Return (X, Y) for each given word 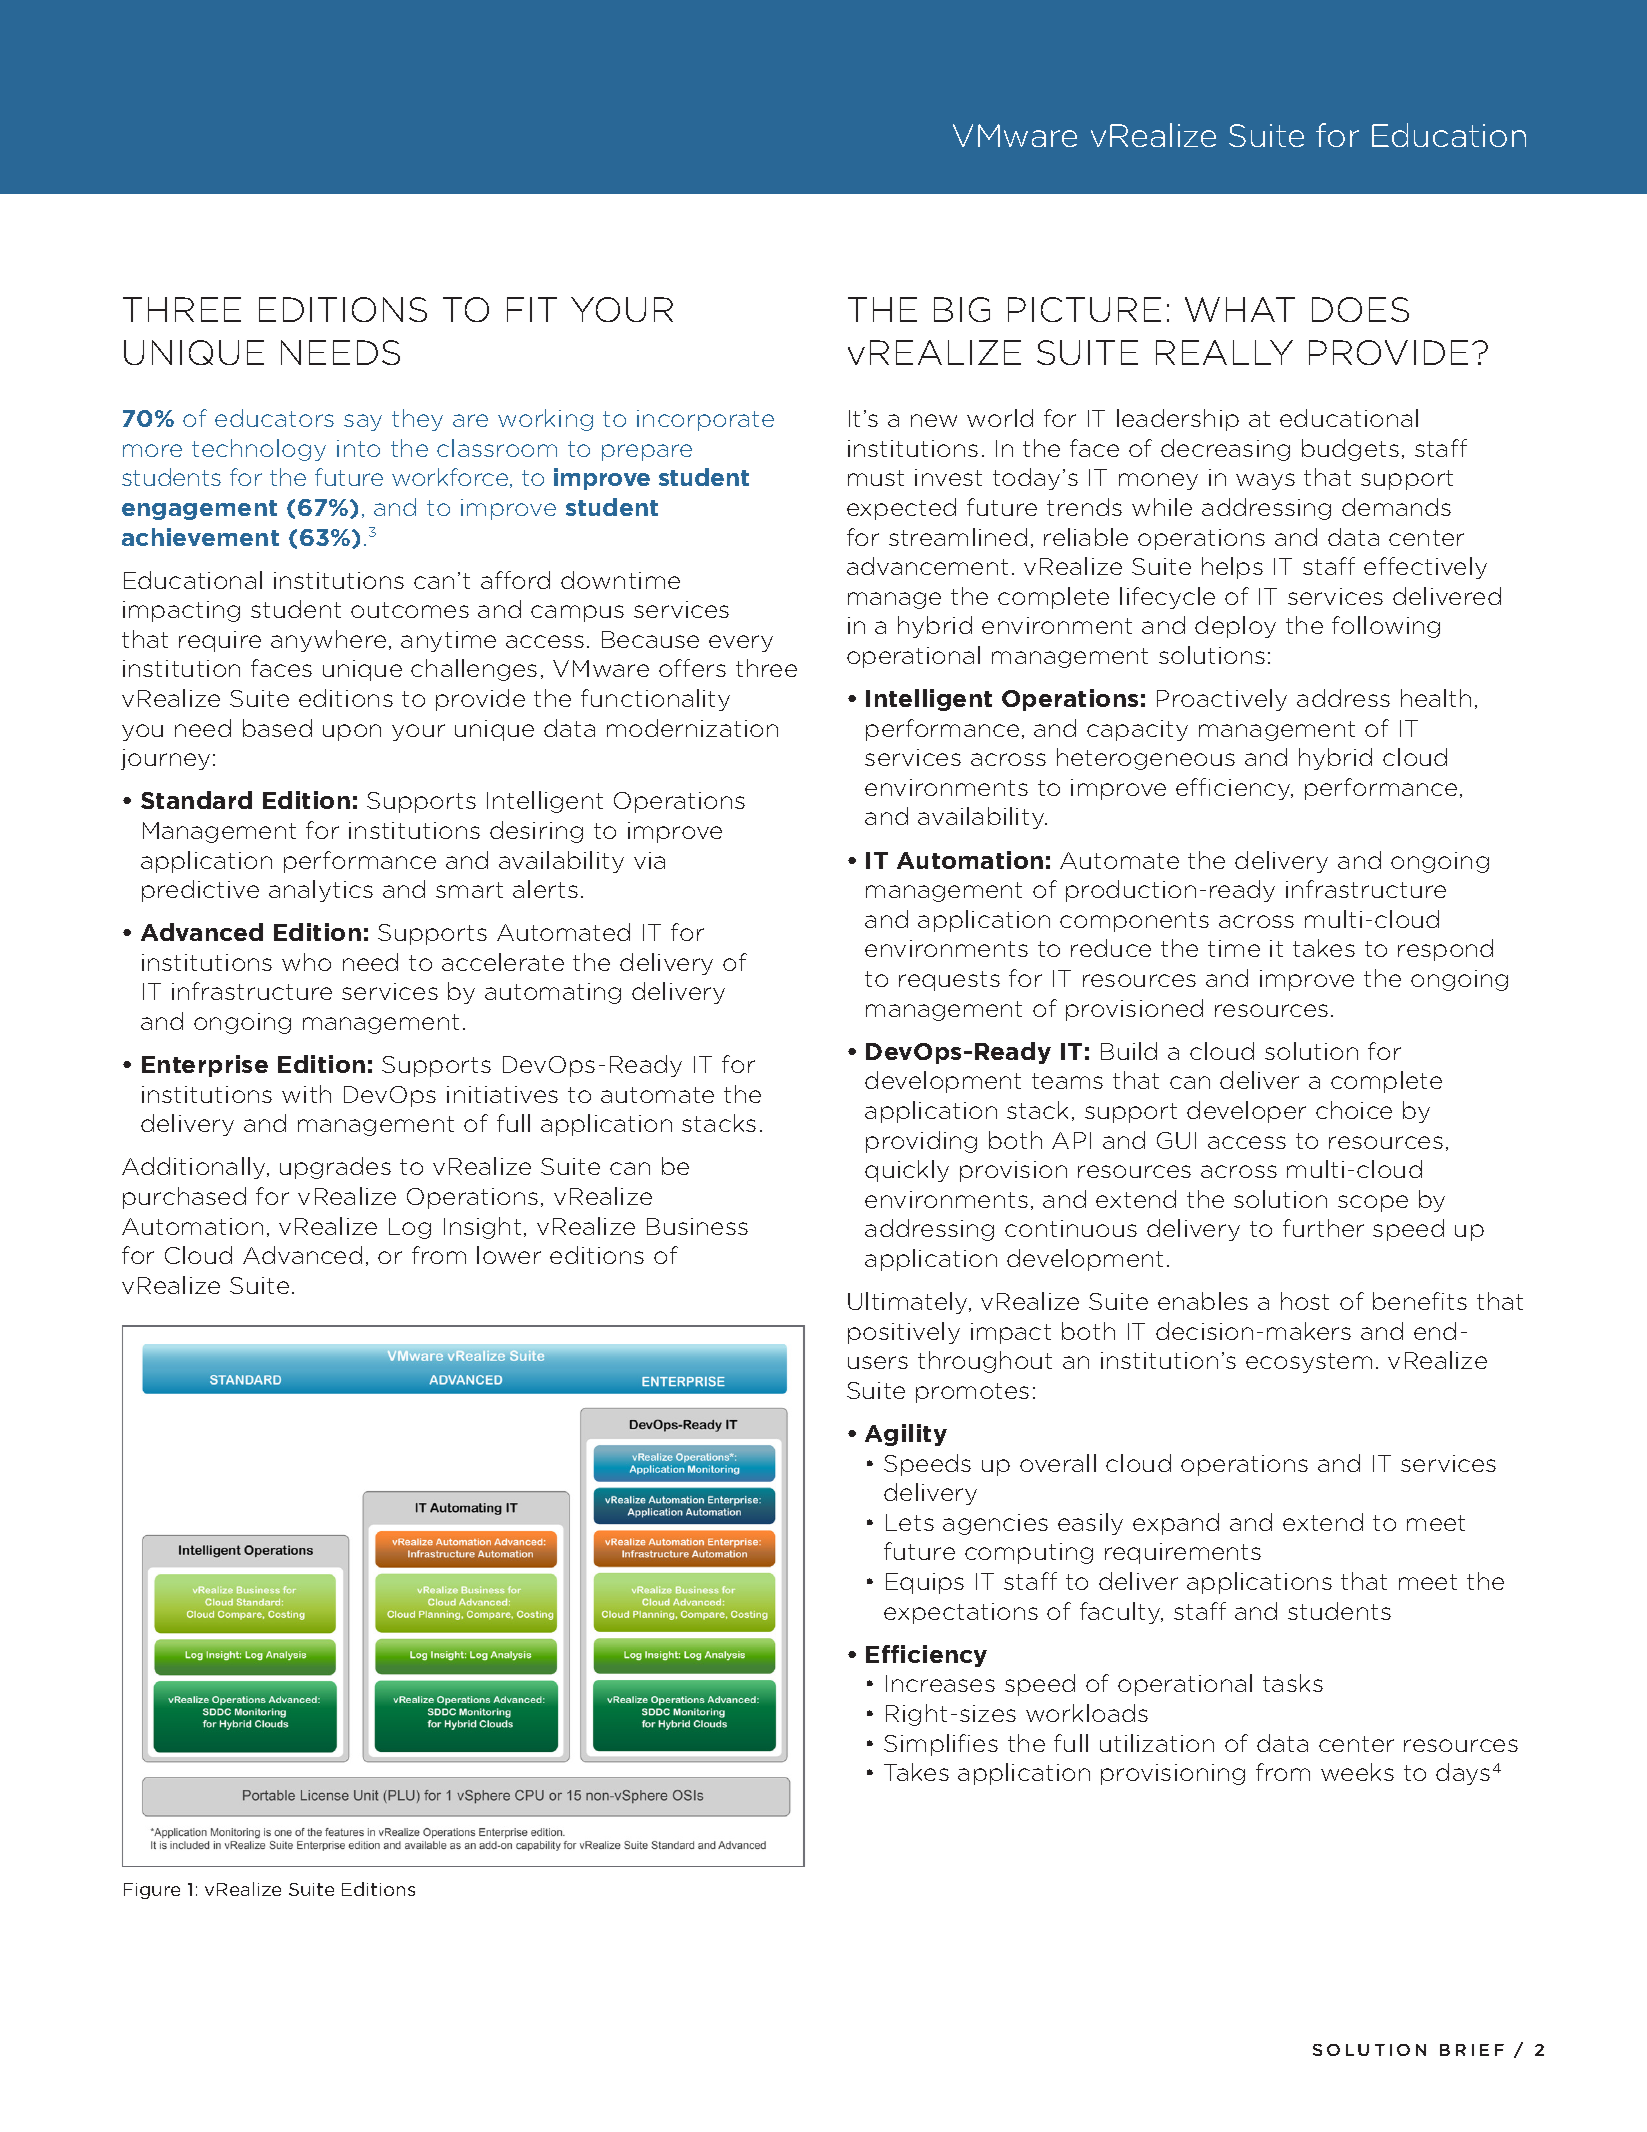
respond (1445, 950)
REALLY (1224, 352)
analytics (321, 891)
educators (274, 418)
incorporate (705, 420)
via (649, 860)
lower (509, 1255)
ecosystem (1309, 1363)
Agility (906, 1435)
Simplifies (941, 1745)
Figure (152, 1891)
